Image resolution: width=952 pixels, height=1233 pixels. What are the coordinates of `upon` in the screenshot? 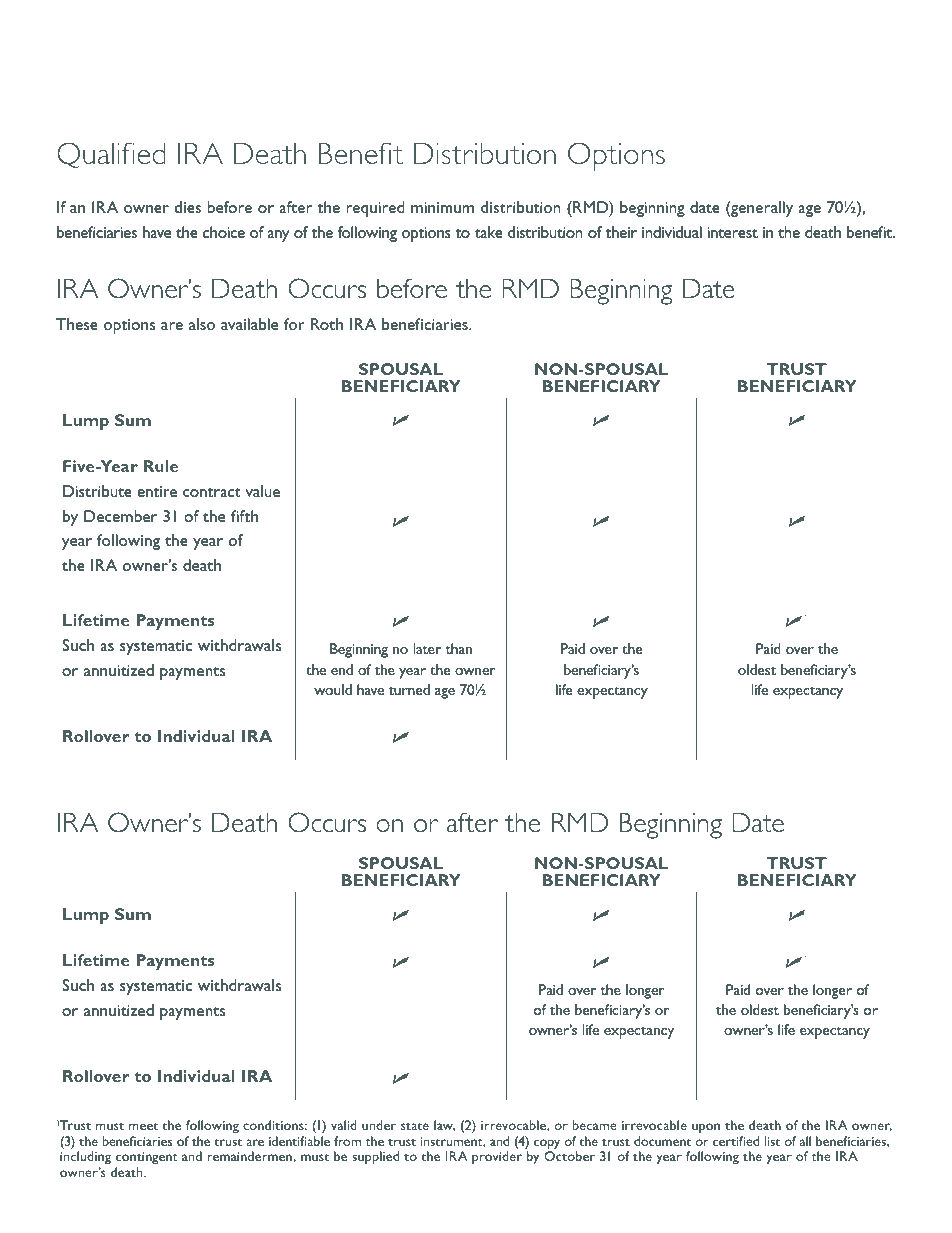 It's located at (706, 1128).
